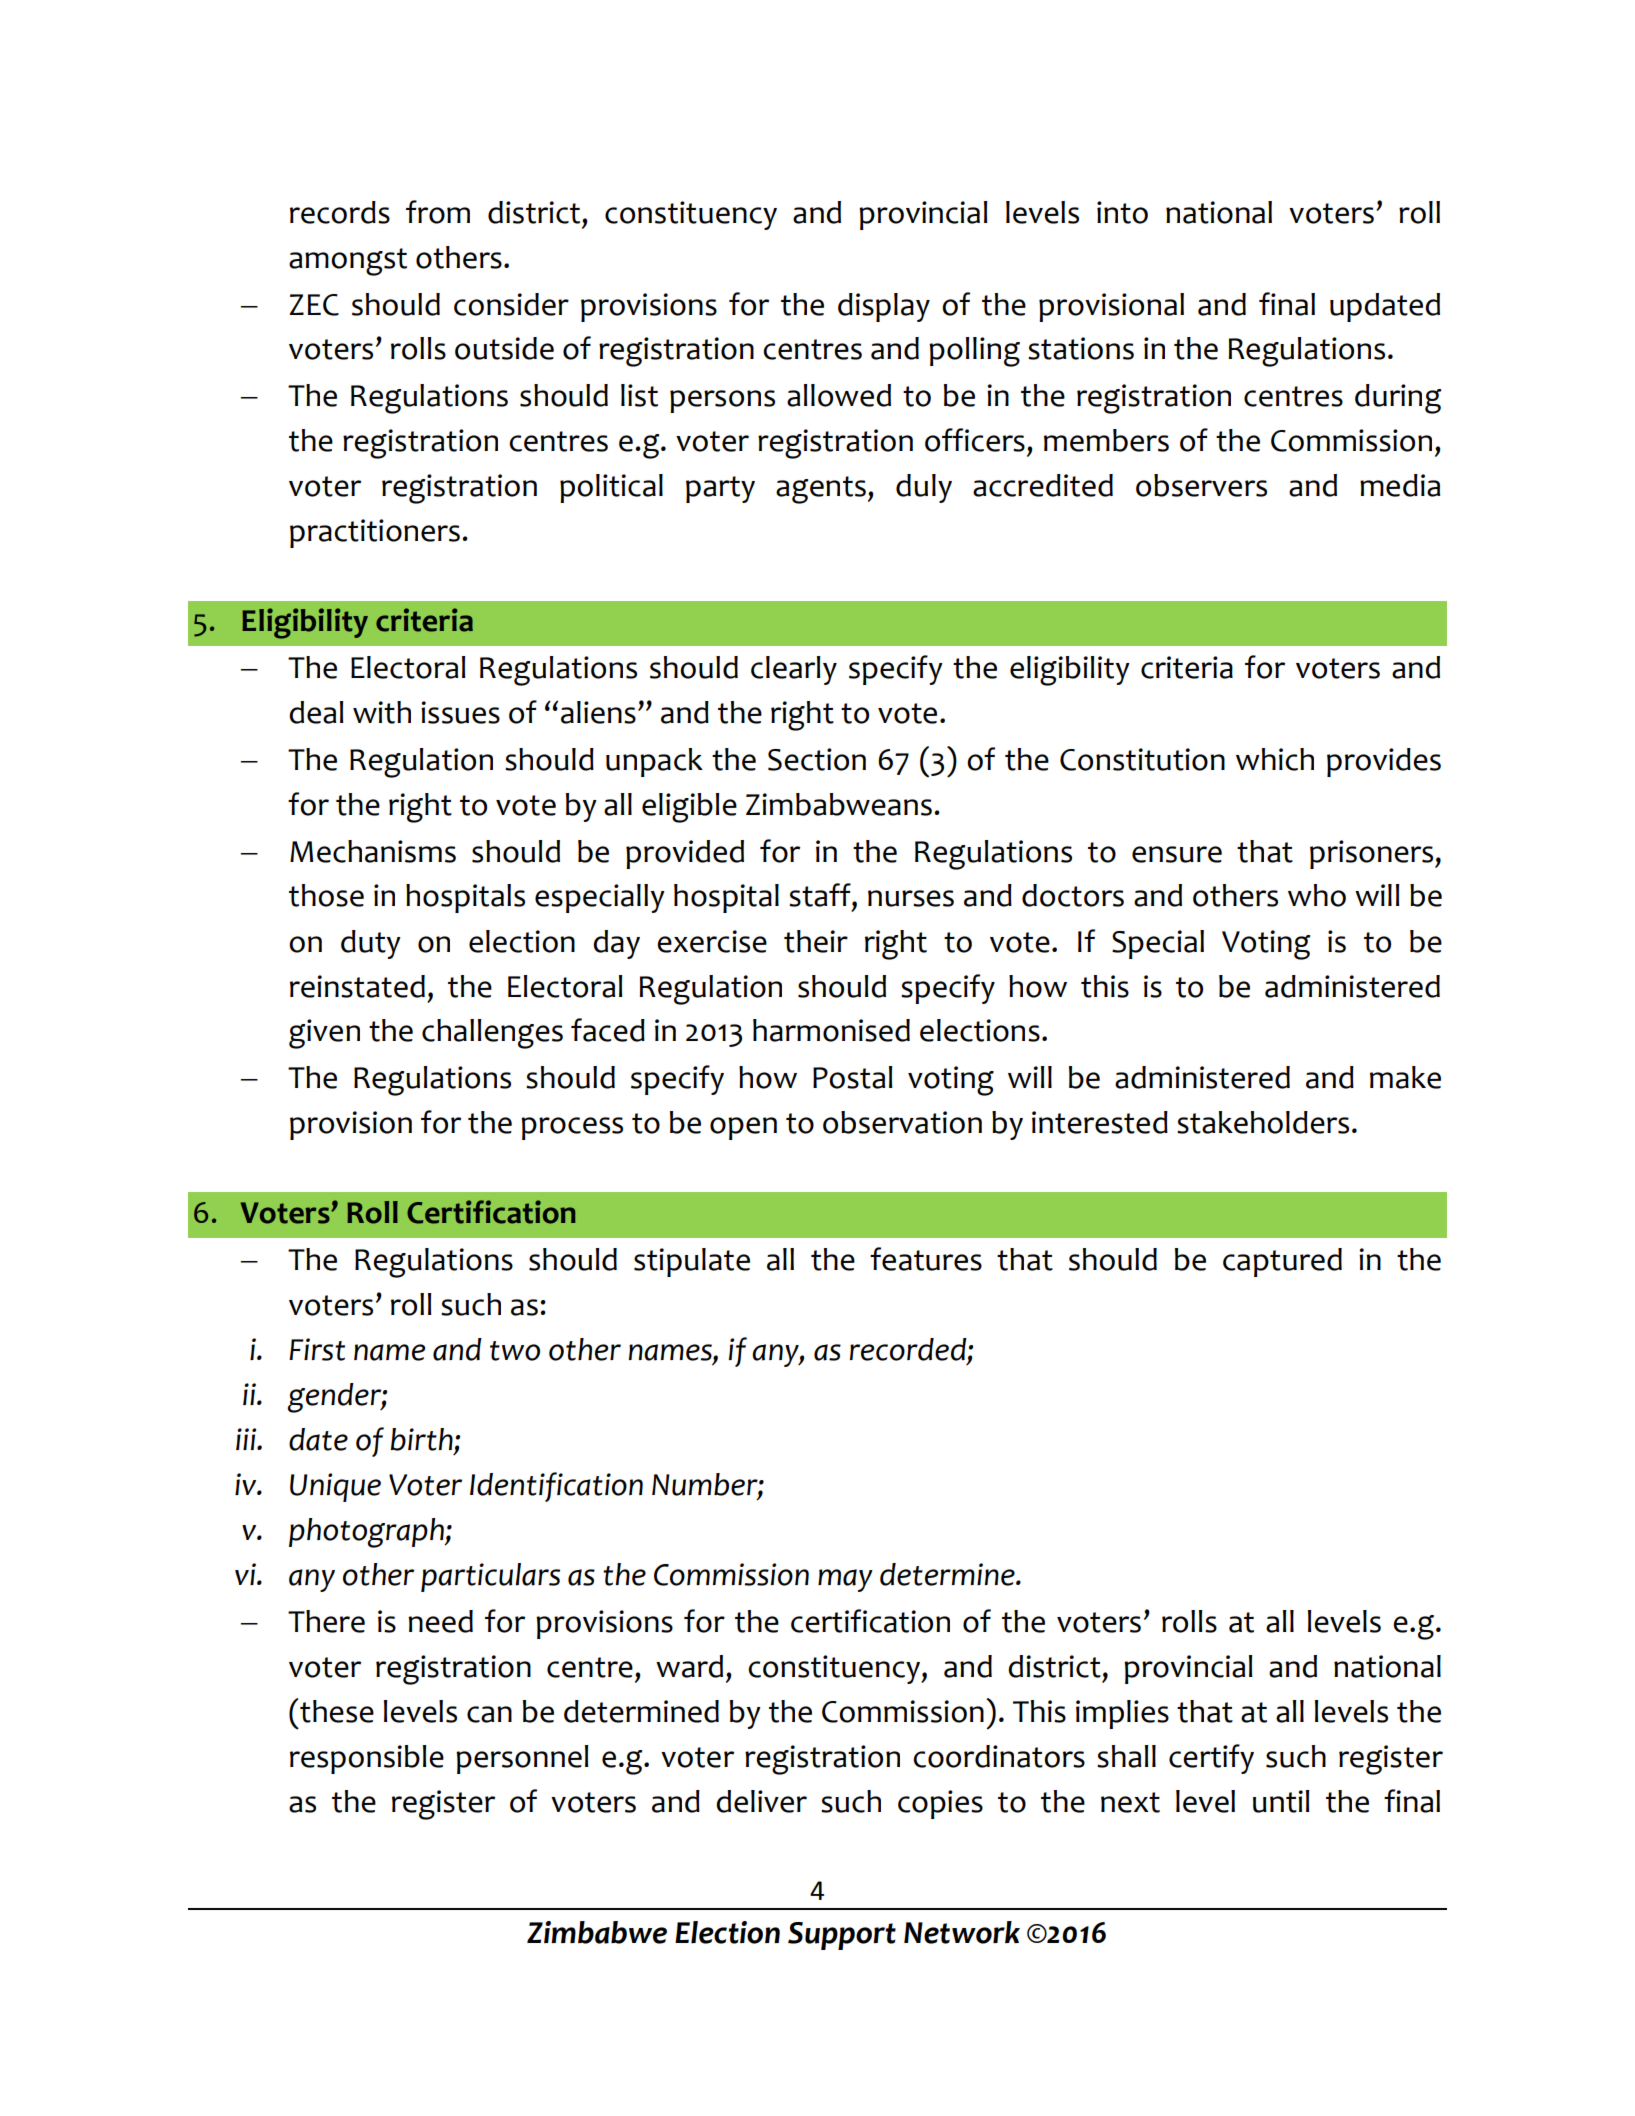 Image resolution: width=1635 pixels, height=2116 pixels. Describe the element at coordinates (522, 1759) in the image. I see `personnel` at that location.
